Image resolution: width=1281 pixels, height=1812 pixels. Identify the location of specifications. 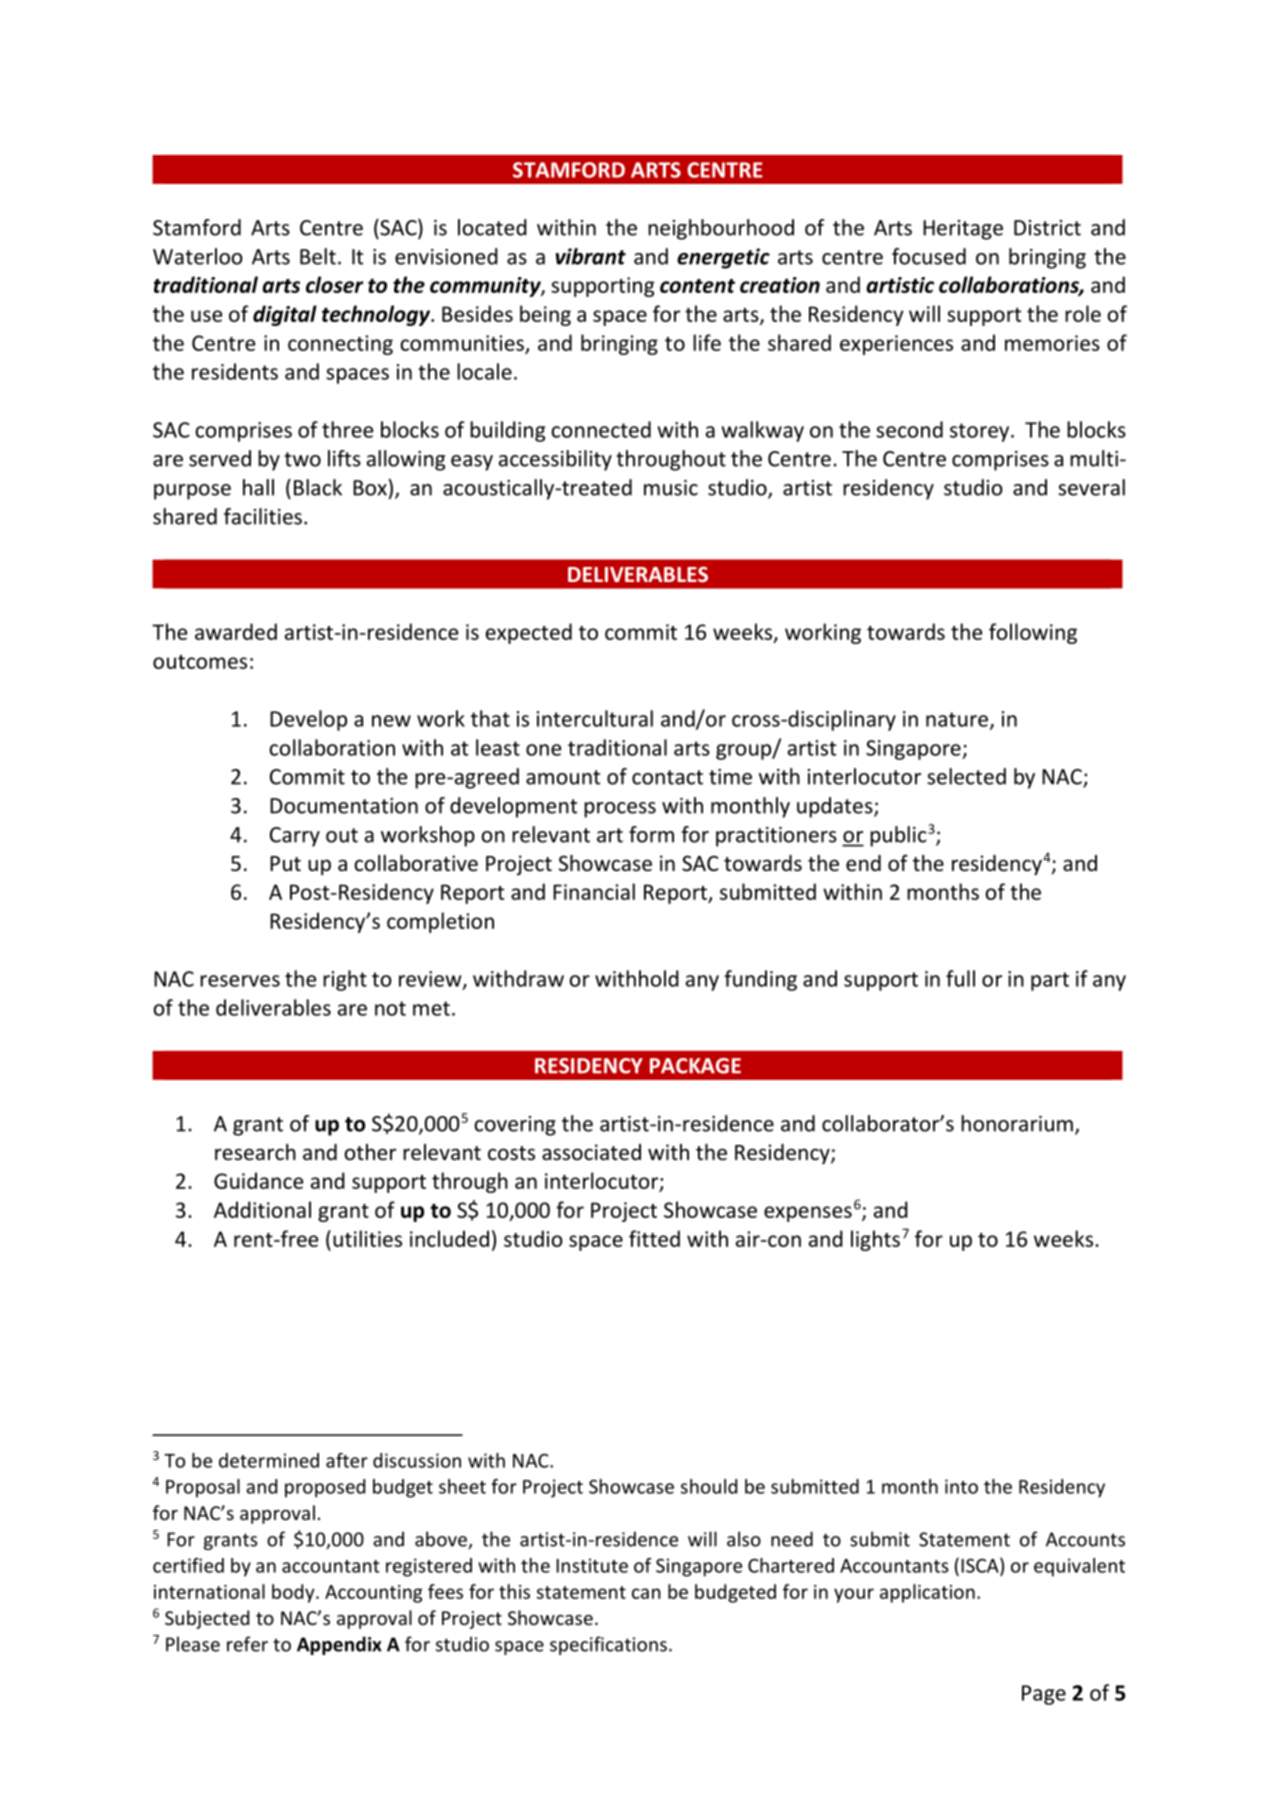
(608, 1645).
